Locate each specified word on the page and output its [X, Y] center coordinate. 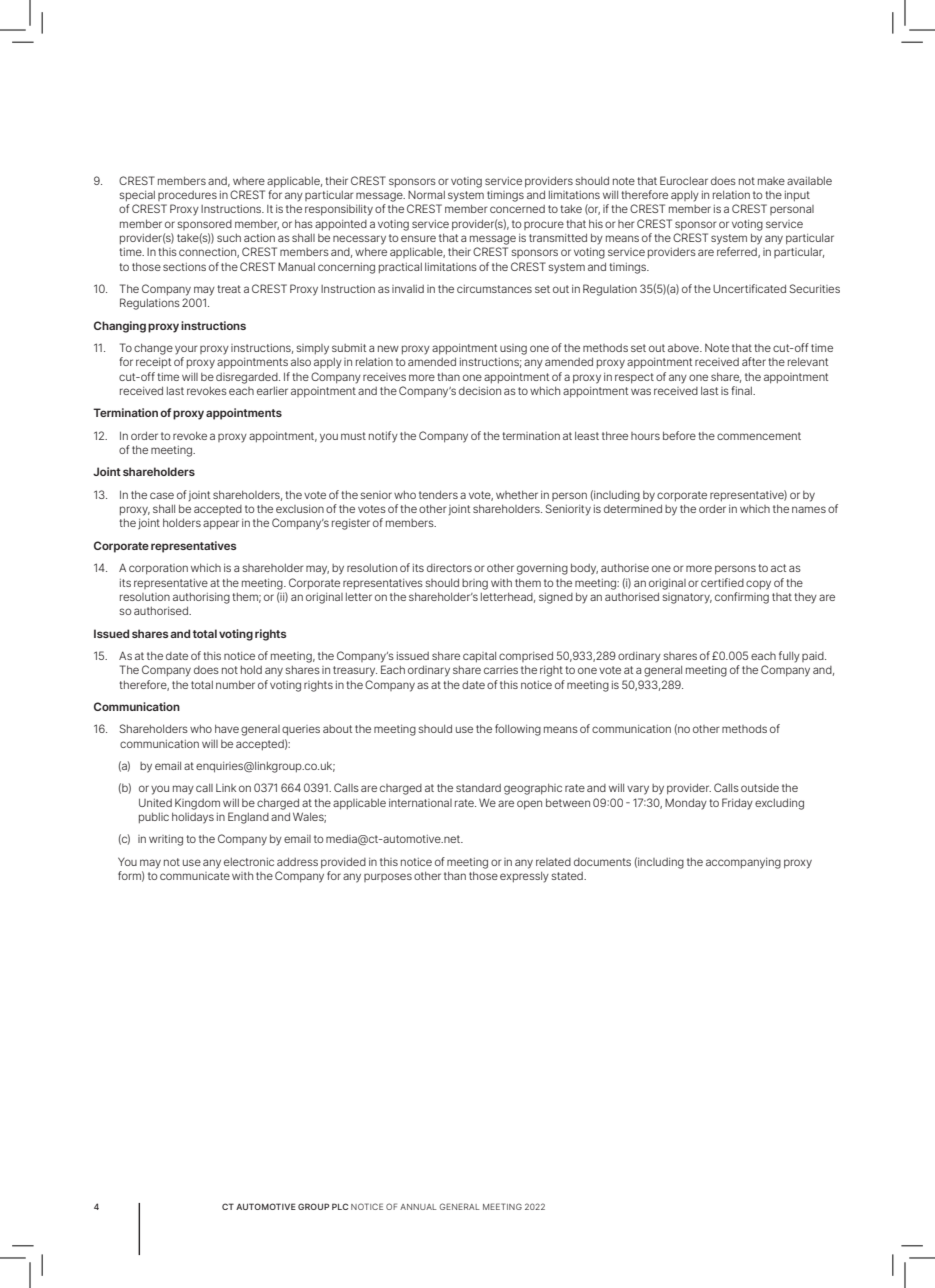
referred [738, 252]
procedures [187, 196]
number [235, 685]
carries [501, 670]
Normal [426, 195]
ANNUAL [418, 1207]
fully [789, 657]
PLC [340, 1206]
